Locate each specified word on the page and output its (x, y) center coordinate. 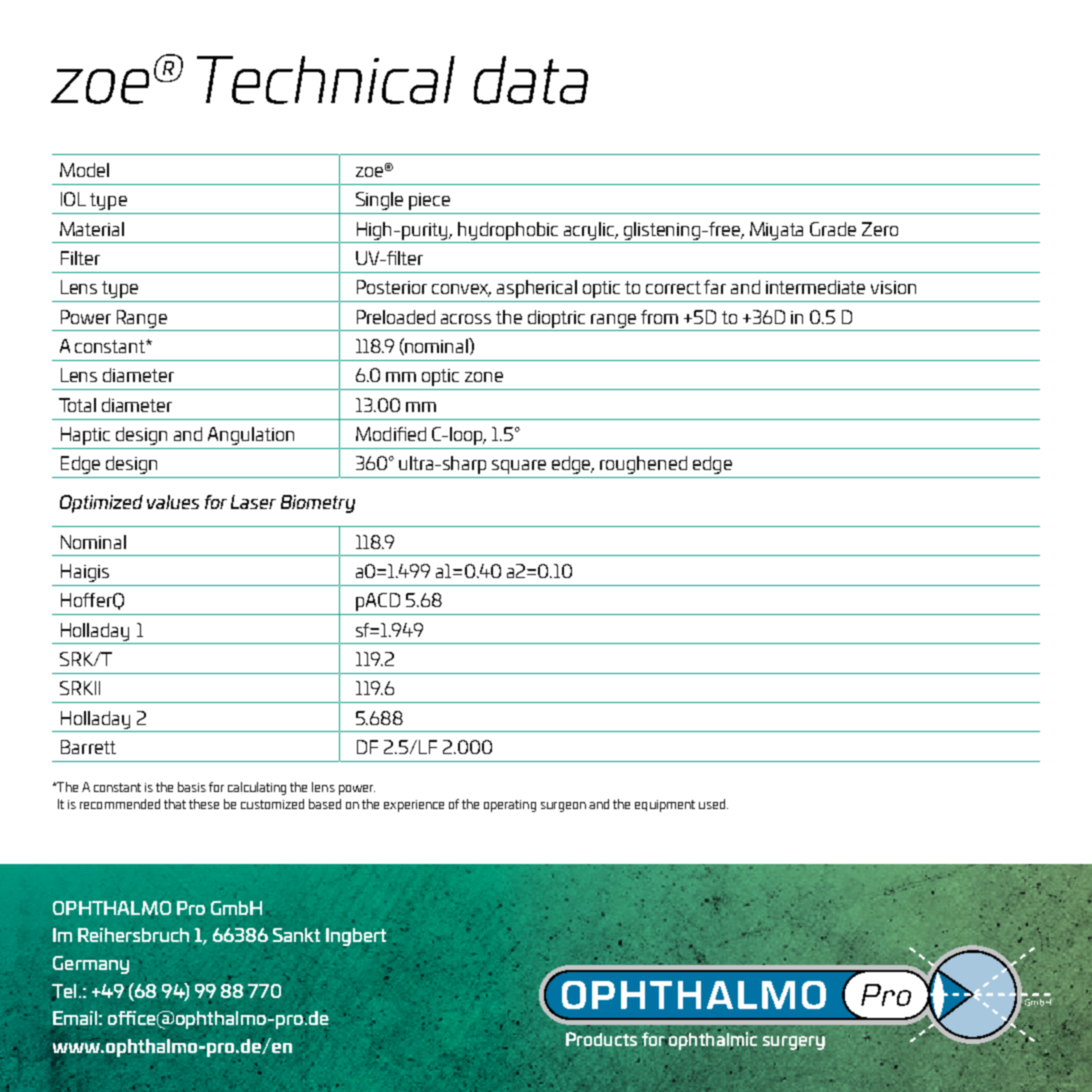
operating (510, 806)
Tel (66, 991)
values (173, 502)
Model (84, 170)
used (712, 804)
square (519, 467)
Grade (833, 229)
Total (77, 405)
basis (192, 787)
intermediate (815, 287)
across (466, 319)
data (531, 80)
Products (601, 1038)
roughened (643, 465)
